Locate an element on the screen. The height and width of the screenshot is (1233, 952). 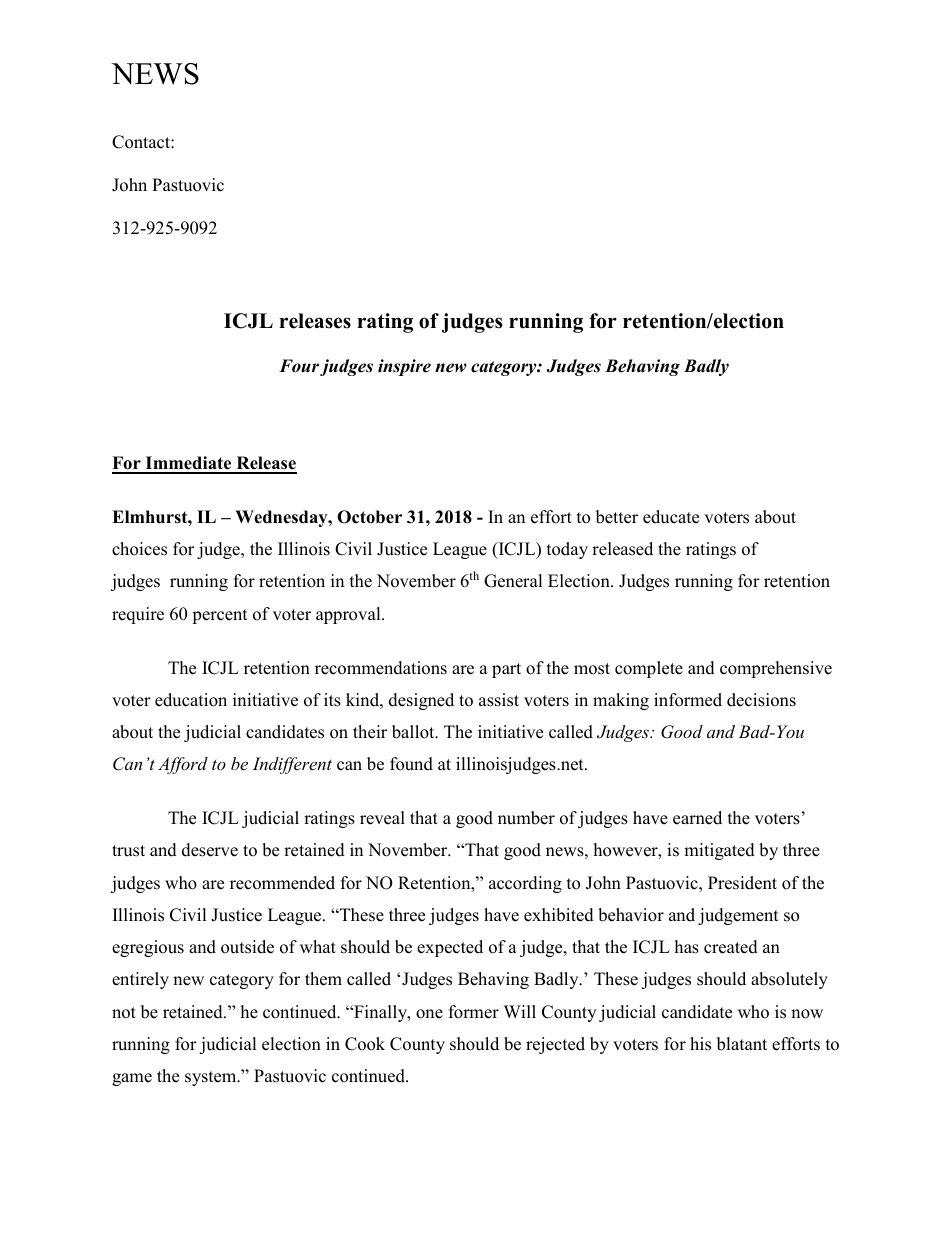
former is located at coordinates (474, 1012).
